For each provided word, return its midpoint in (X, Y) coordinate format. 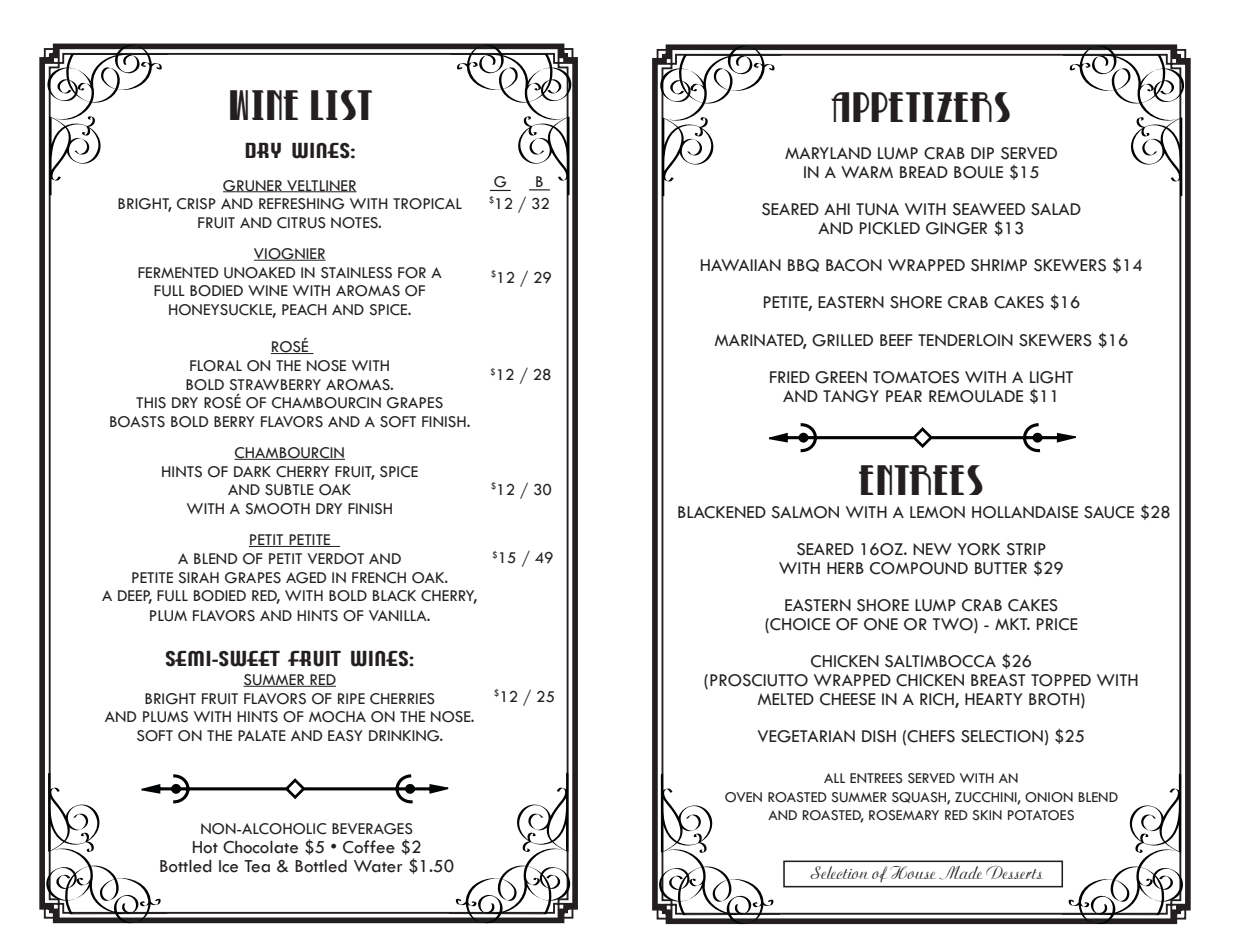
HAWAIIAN (741, 265)
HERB (845, 568)
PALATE (262, 735)
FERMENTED (178, 272)
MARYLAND (828, 153)
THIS (151, 403)
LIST (341, 105)
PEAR (904, 396)
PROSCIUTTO (759, 680)
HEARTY (993, 699)
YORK (978, 549)
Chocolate (260, 847)
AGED (306, 578)
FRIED (790, 377)
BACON (854, 265)
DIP (982, 153)
